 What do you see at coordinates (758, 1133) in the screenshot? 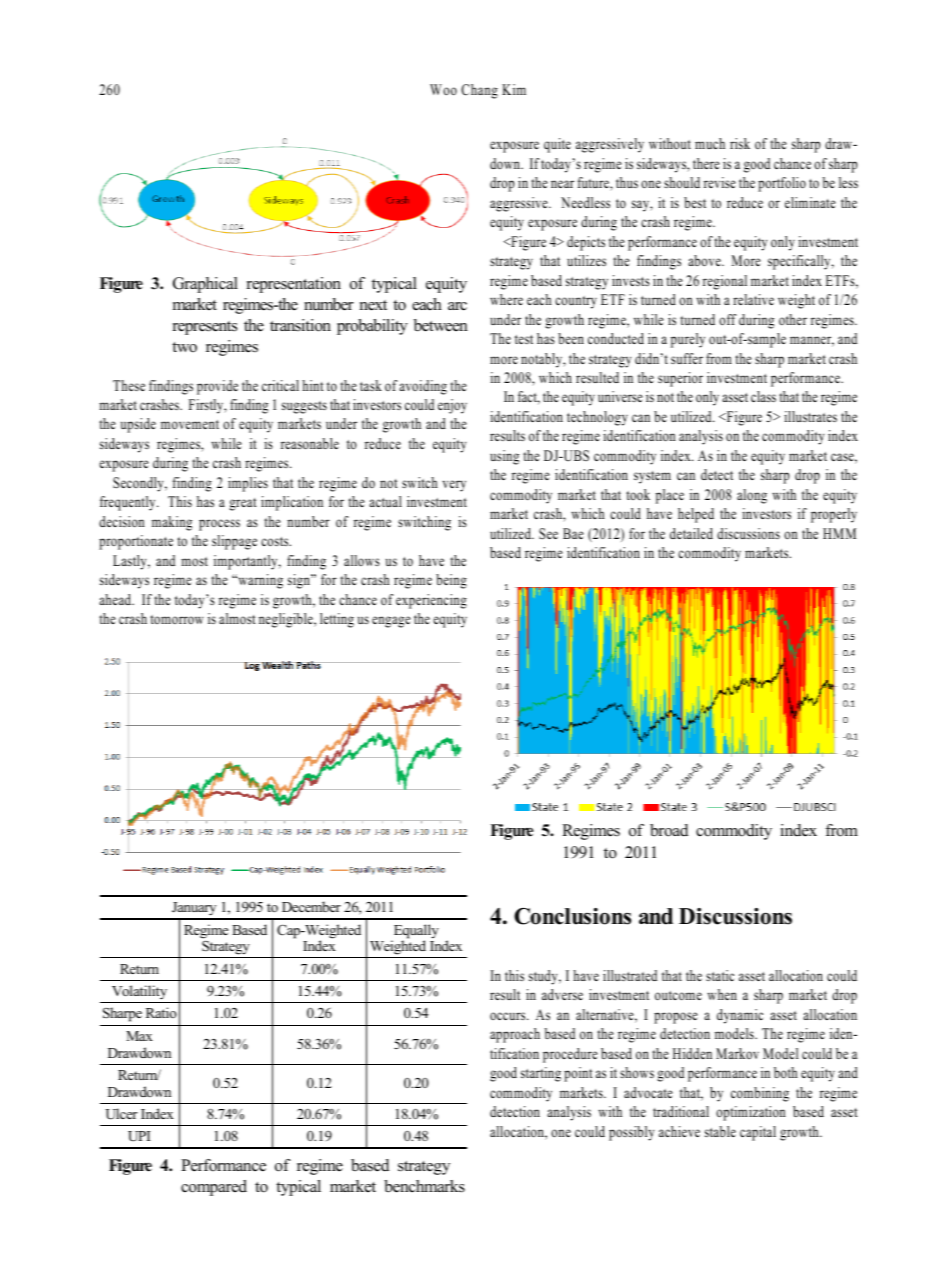
I see `capital` at bounding box center [758, 1133].
